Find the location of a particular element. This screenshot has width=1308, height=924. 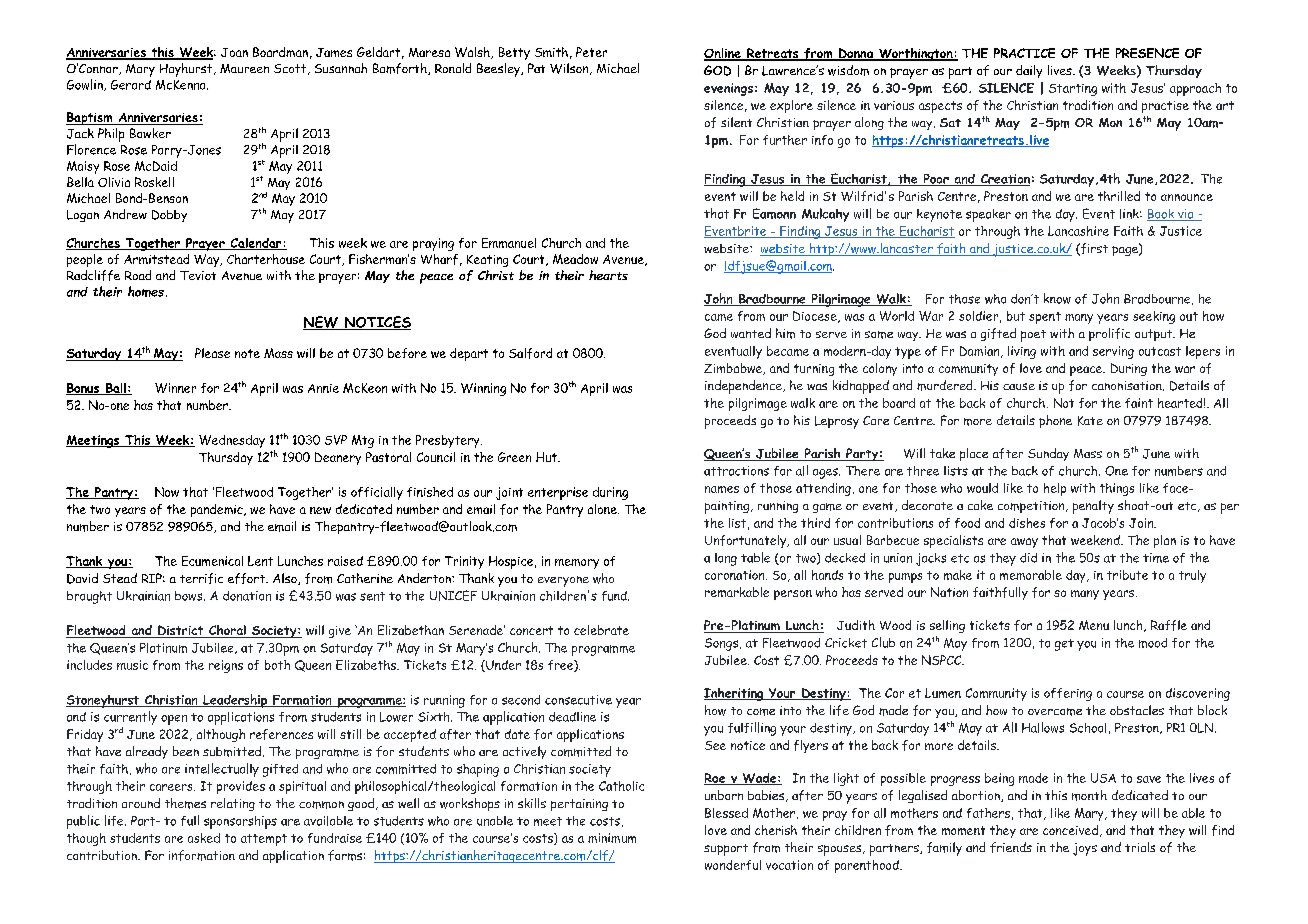

Sunday is located at coordinates (1048, 454).
